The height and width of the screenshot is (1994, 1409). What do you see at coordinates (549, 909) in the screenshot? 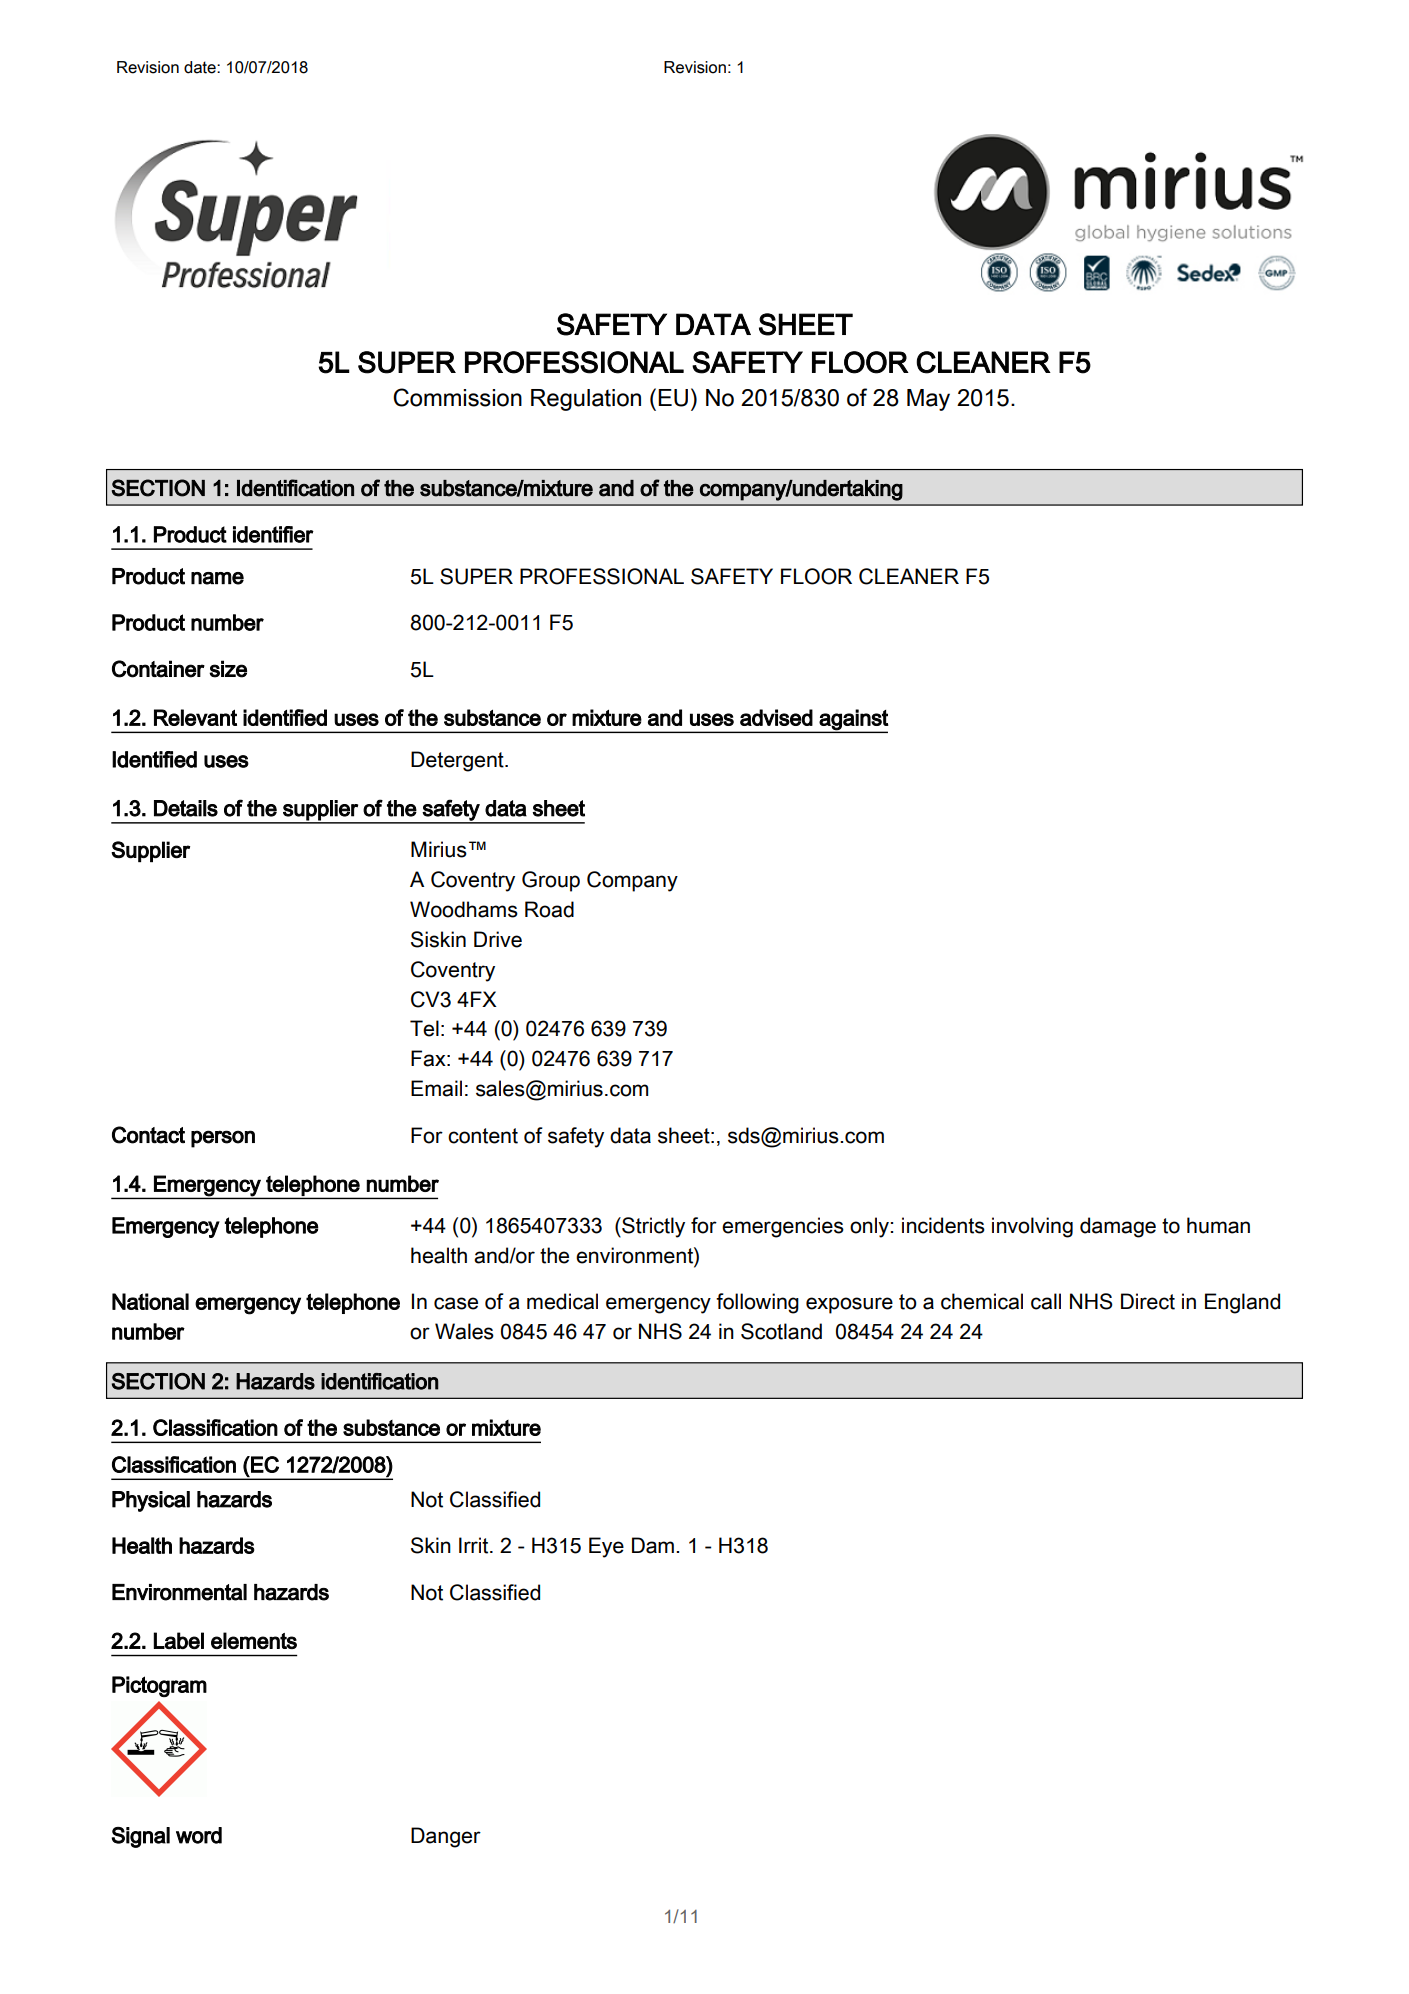
I see `Road` at bounding box center [549, 909].
